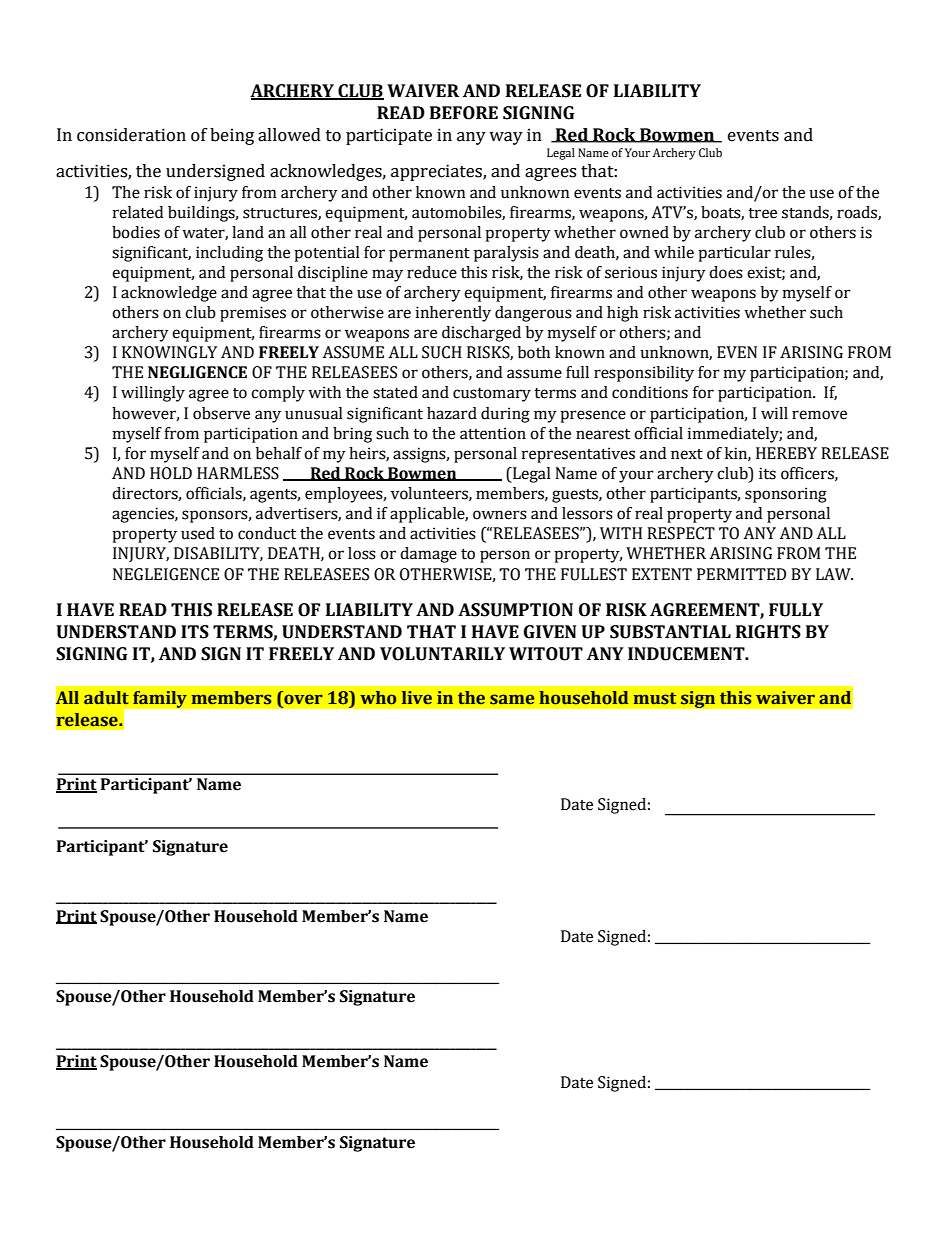 This image has height=1233, width=952. What do you see at coordinates (506, 138) in the image?
I see `way` at bounding box center [506, 138].
